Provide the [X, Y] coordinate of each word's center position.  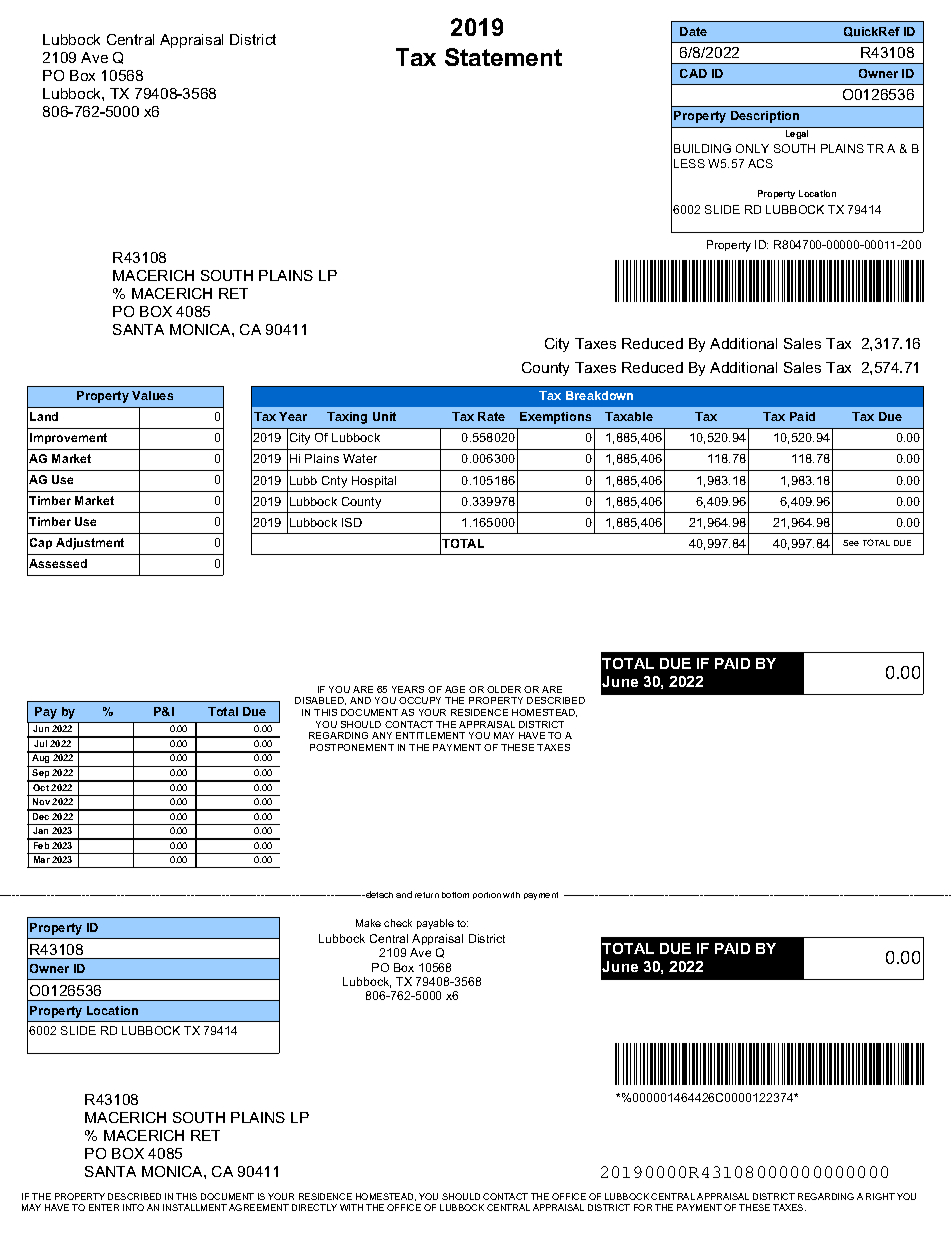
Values [152, 395]
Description [765, 117]
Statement [503, 57]
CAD [693, 73]
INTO [133, 1207]
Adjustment [90, 544]
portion [487, 895]
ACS [760, 163]
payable [435, 924]
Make [368, 923]
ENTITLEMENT [430, 735]
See [851, 543]
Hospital [374, 482]
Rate [491, 416]
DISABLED [320, 701]
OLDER [504, 689]
